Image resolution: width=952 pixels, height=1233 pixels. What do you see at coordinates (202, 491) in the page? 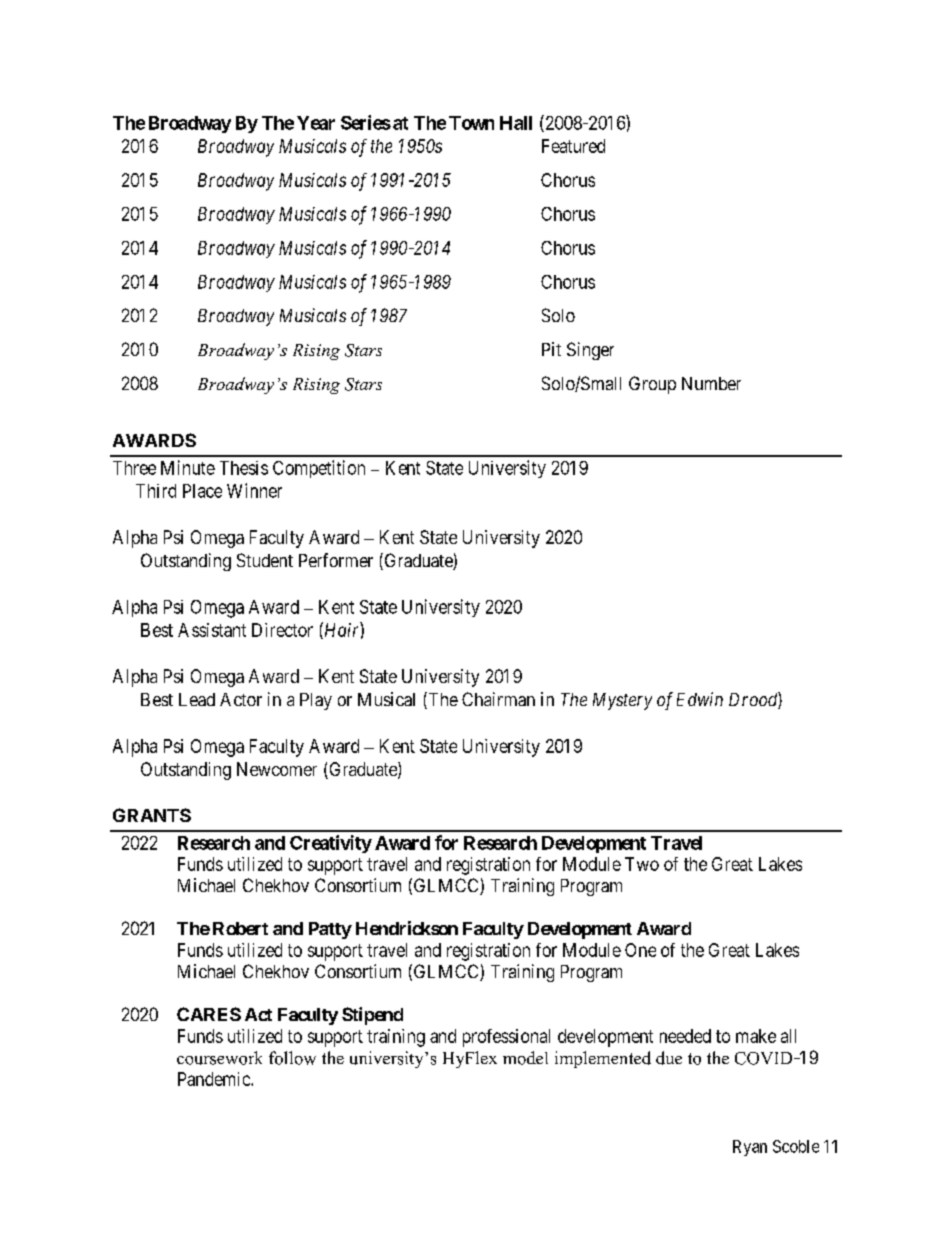
I see `Place` at bounding box center [202, 491].
